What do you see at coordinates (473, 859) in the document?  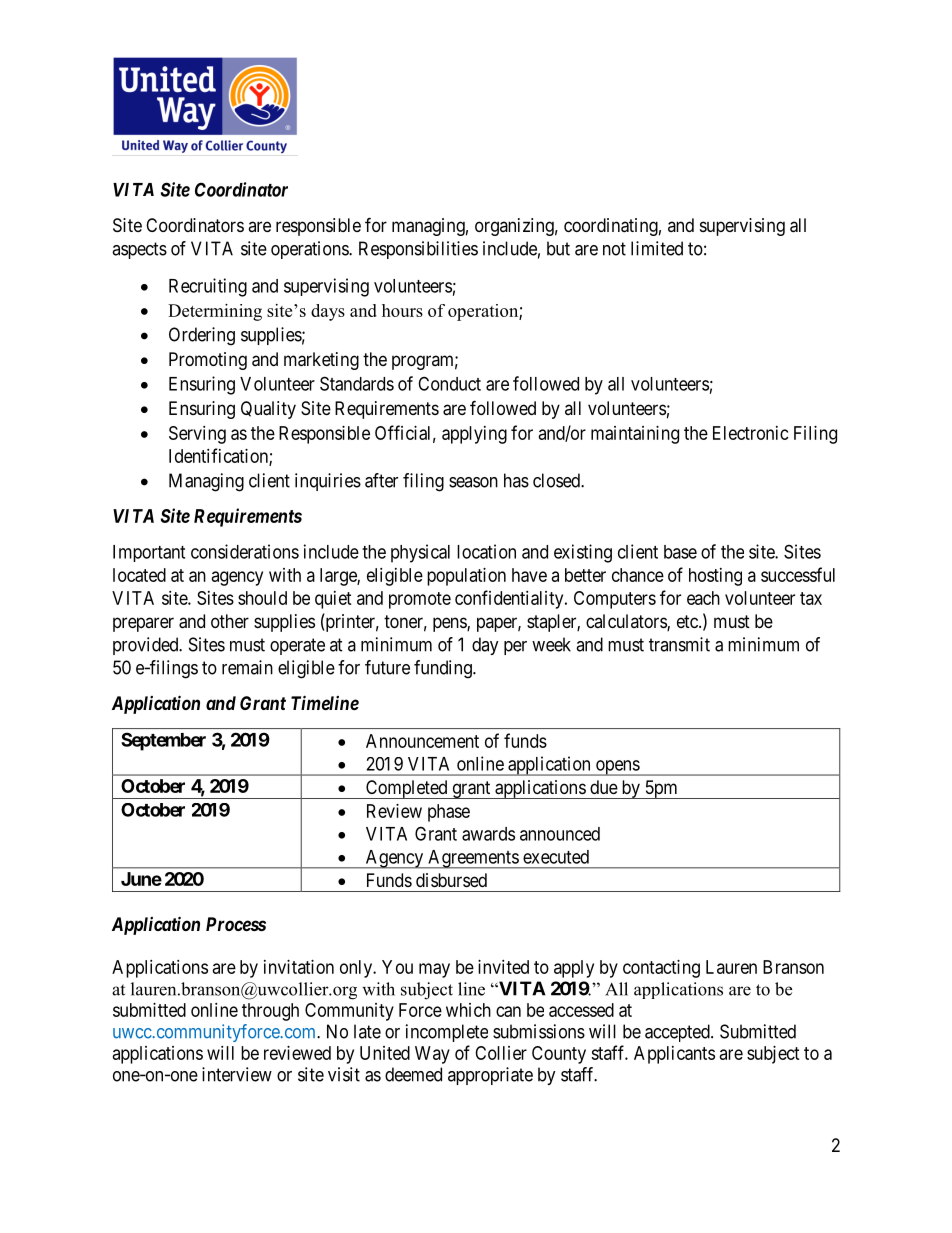 I see `Agreements` at bounding box center [473, 859].
